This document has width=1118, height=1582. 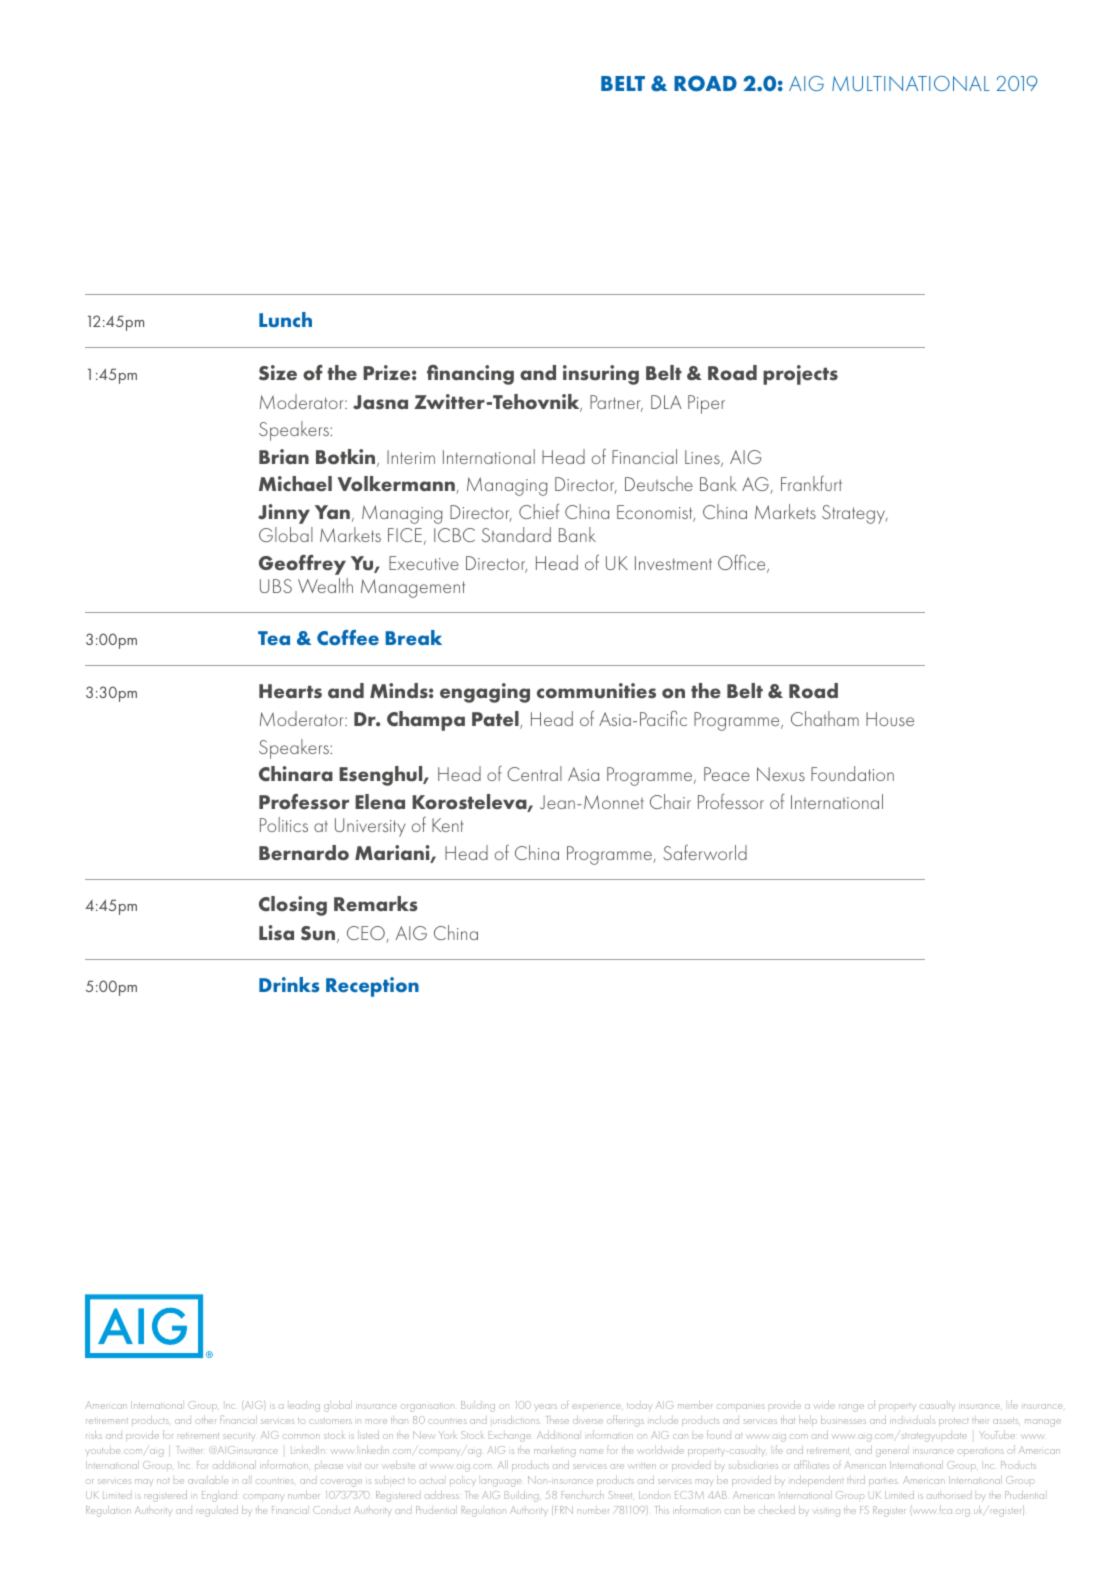 What do you see at coordinates (285, 319) in the document?
I see `Lunch` at bounding box center [285, 319].
